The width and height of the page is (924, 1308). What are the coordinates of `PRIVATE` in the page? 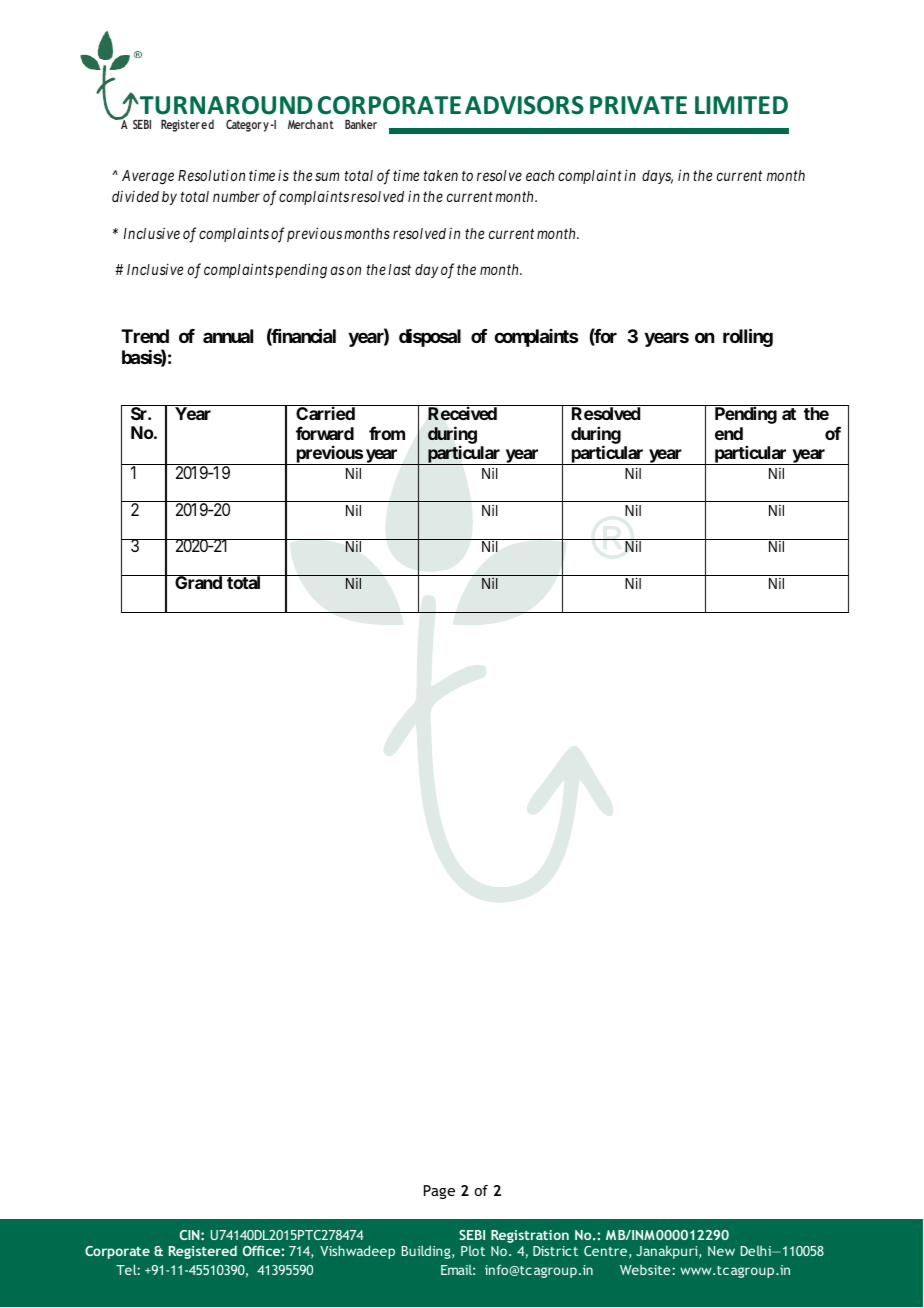 It's located at (638, 105).
